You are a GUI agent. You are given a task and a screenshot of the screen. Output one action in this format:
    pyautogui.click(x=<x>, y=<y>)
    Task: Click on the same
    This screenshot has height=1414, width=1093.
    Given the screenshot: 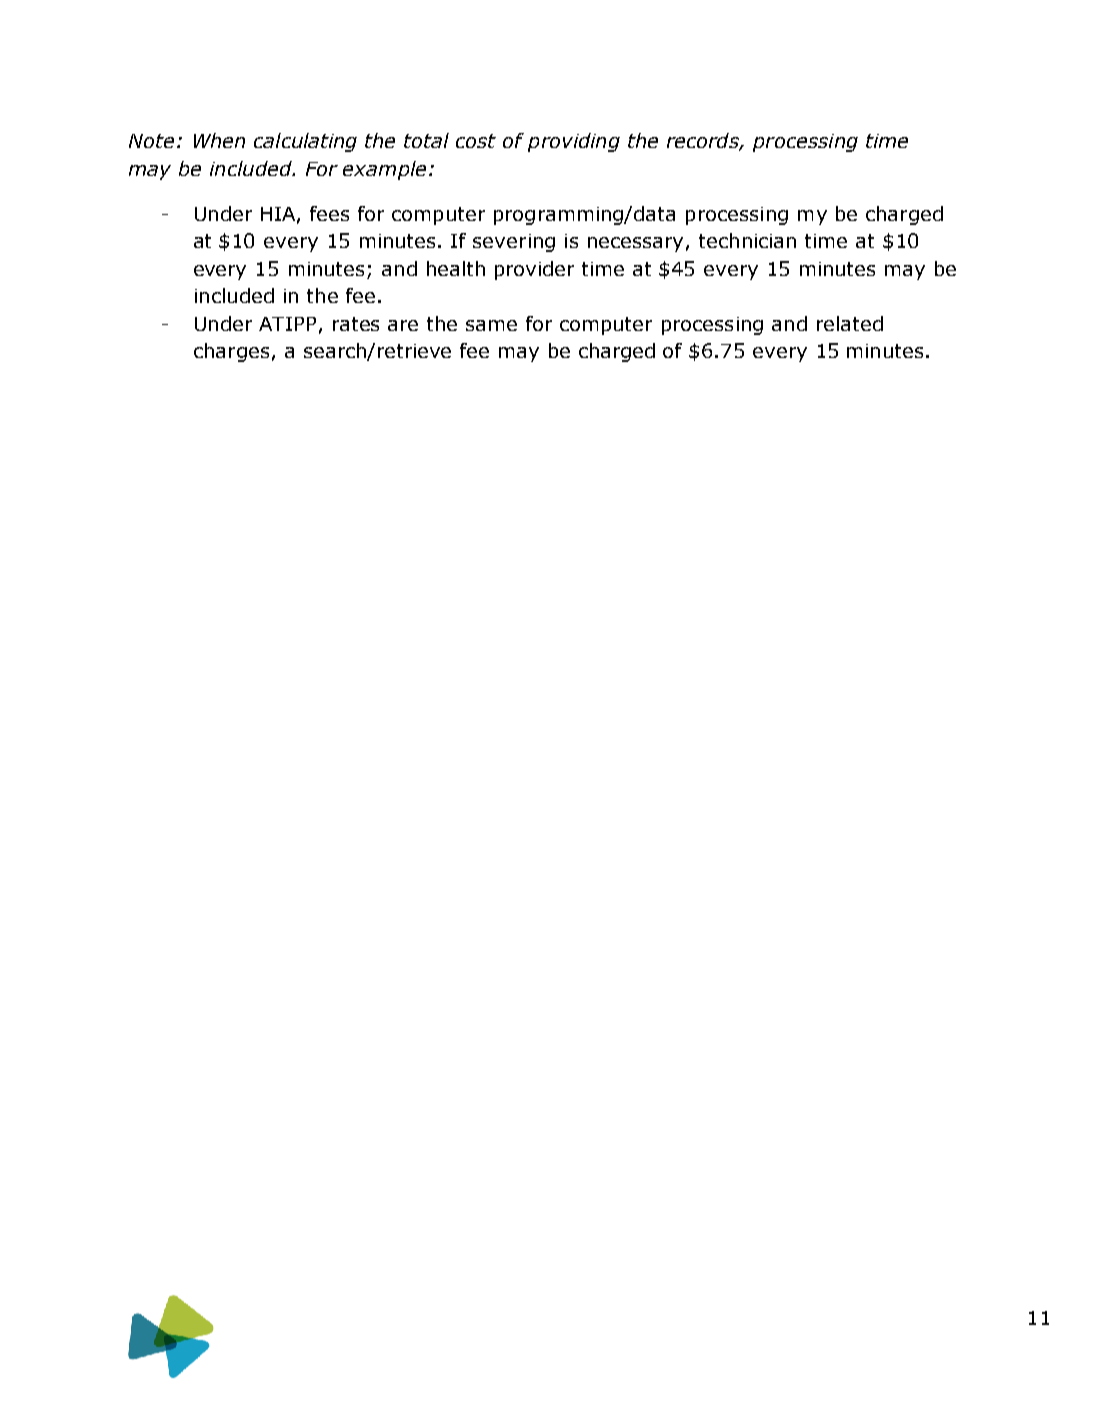 What is the action you would take?
    pyautogui.click(x=491, y=325)
